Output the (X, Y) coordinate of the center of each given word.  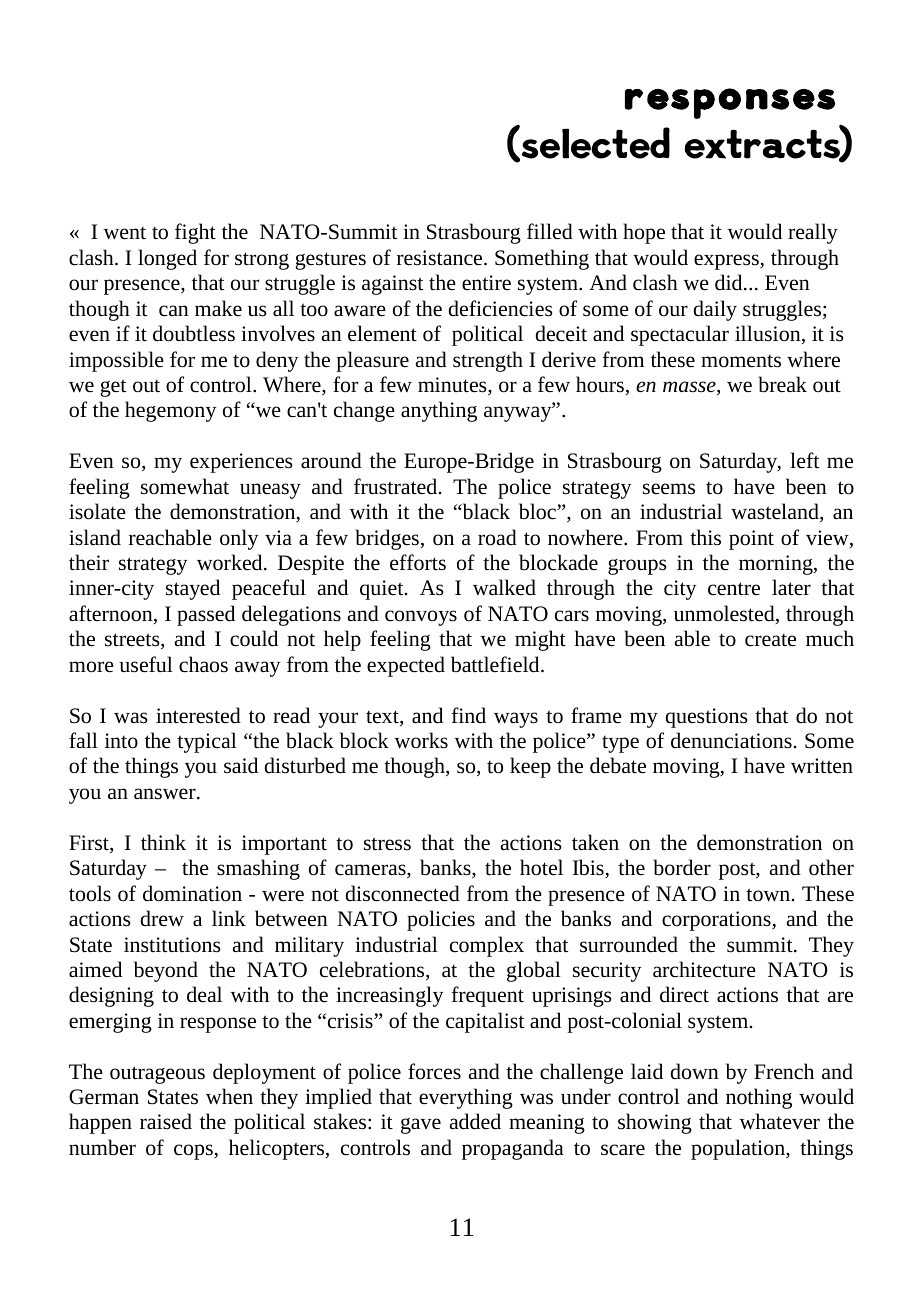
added (475, 1121)
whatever (779, 1121)
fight (195, 233)
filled (550, 231)
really (813, 233)
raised (166, 1121)
